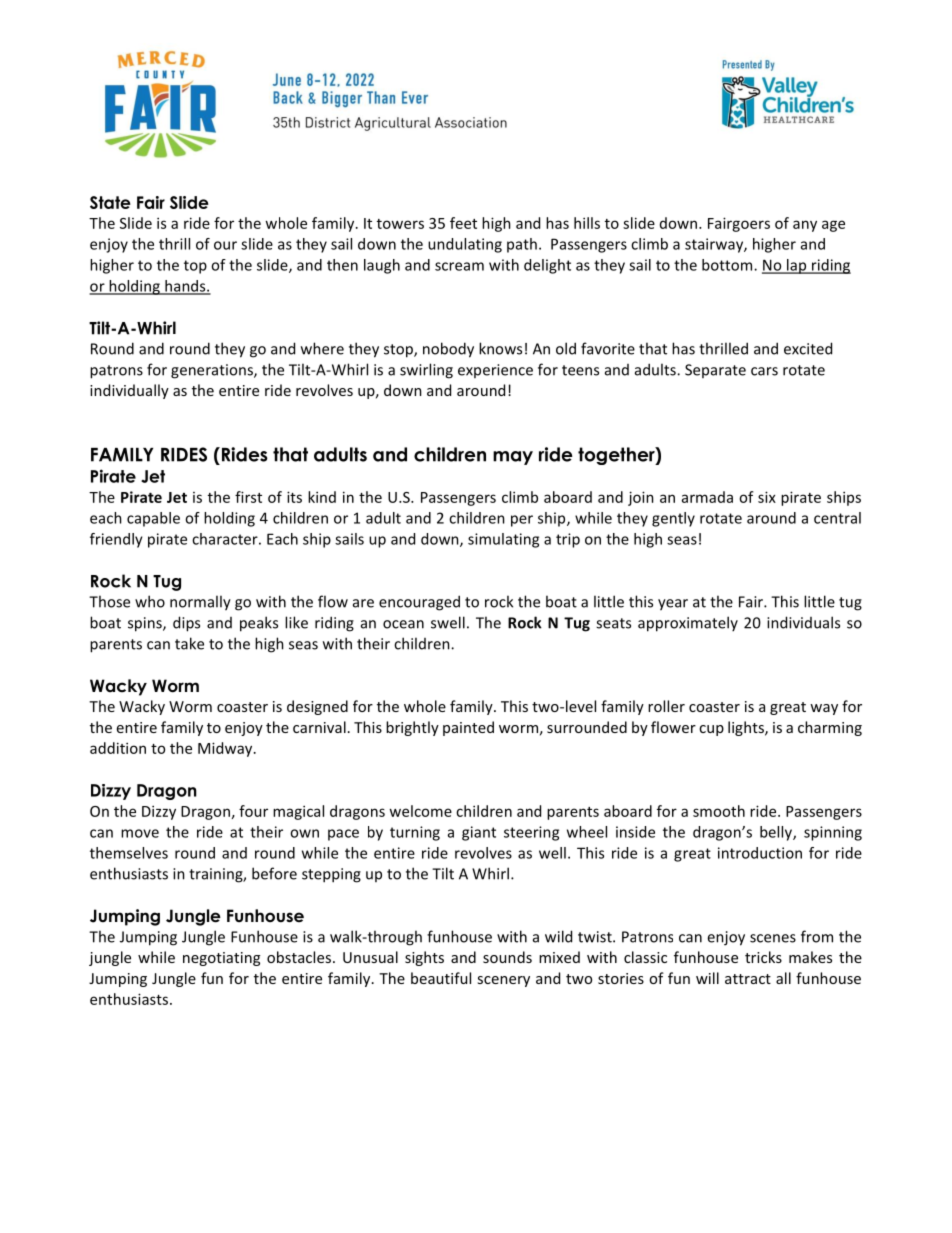 The width and height of the screenshot is (952, 1233). What do you see at coordinates (200, 603) in the screenshot?
I see `normally` at bounding box center [200, 603].
